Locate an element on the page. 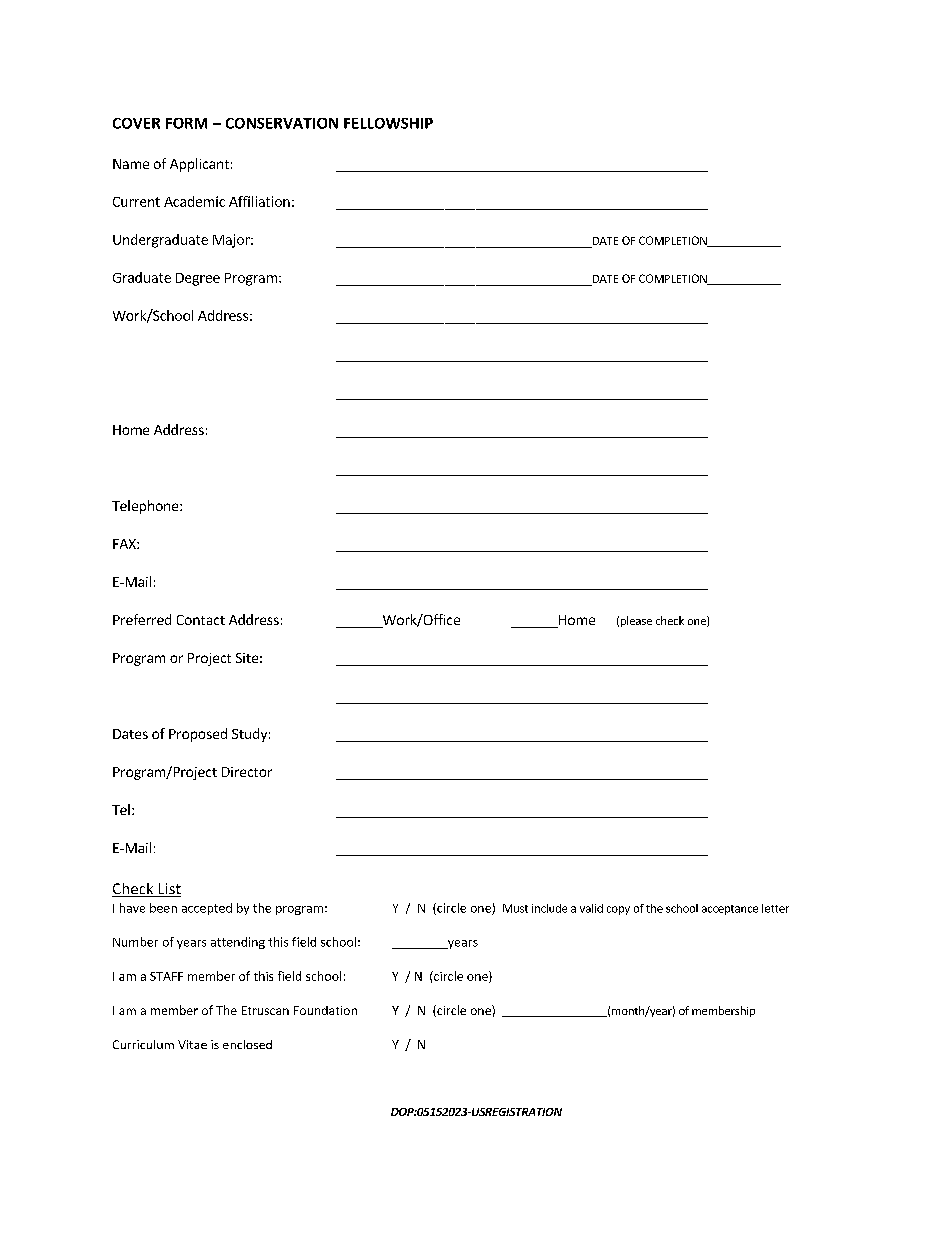 The height and width of the document is (1233, 952). copy is located at coordinates (618, 910).
